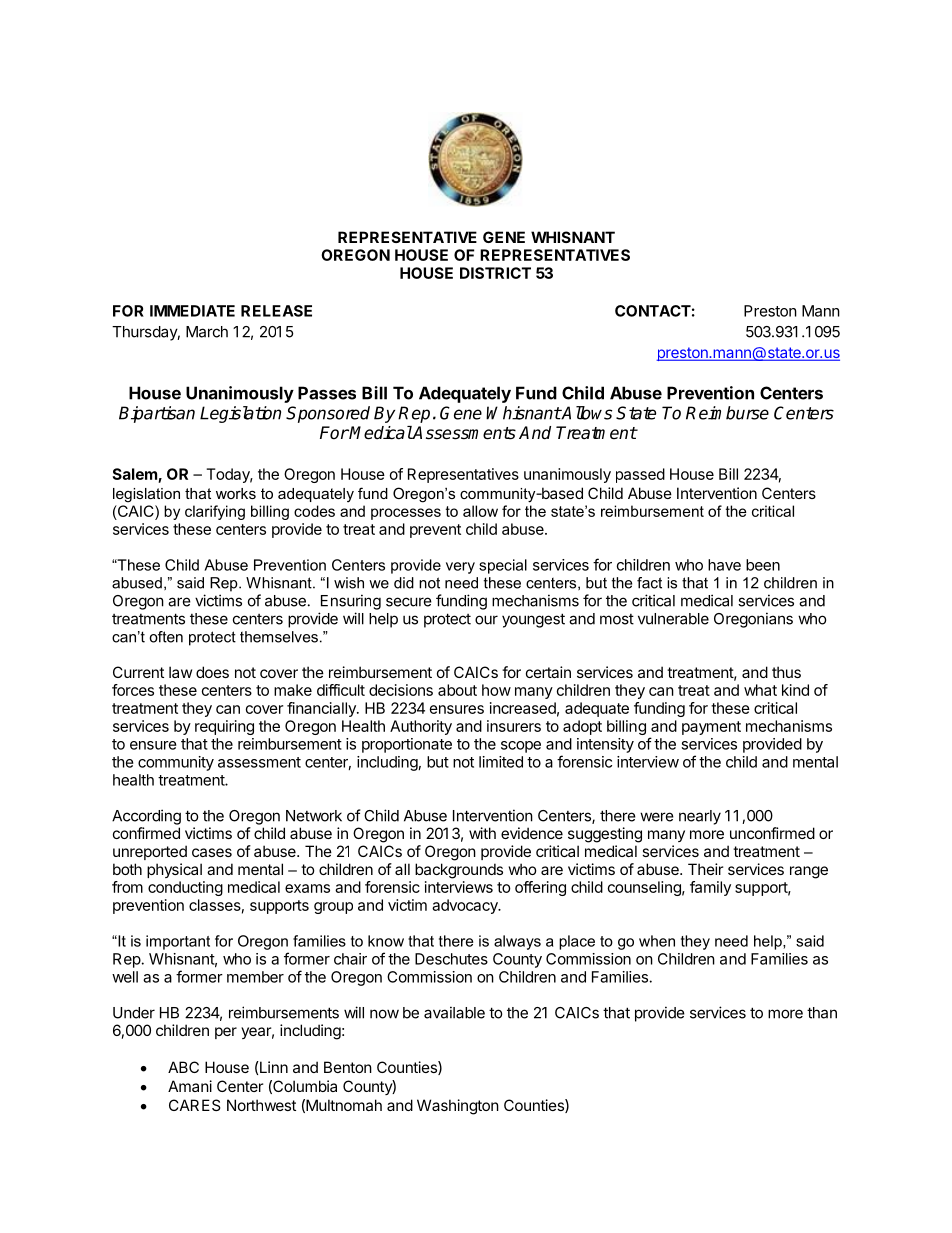 This screenshot has width=952, height=1233. Describe the element at coordinates (640, 475) in the screenshot. I see `passed` at that location.
